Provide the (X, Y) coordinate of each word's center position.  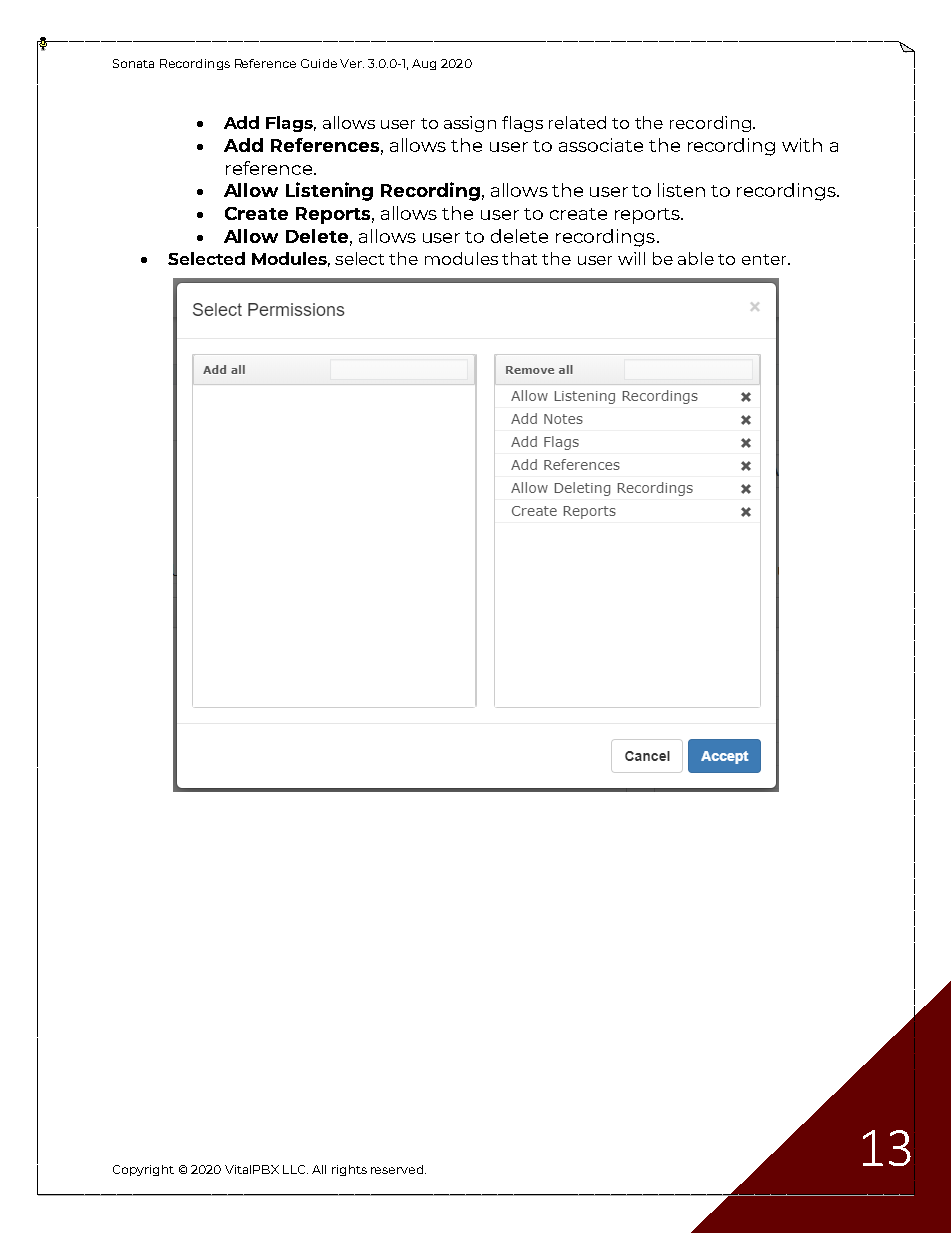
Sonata (133, 63)
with (802, 145)
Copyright (143, 1170)
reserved (398, 1169)
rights (349, 1170)
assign (470, 124)
